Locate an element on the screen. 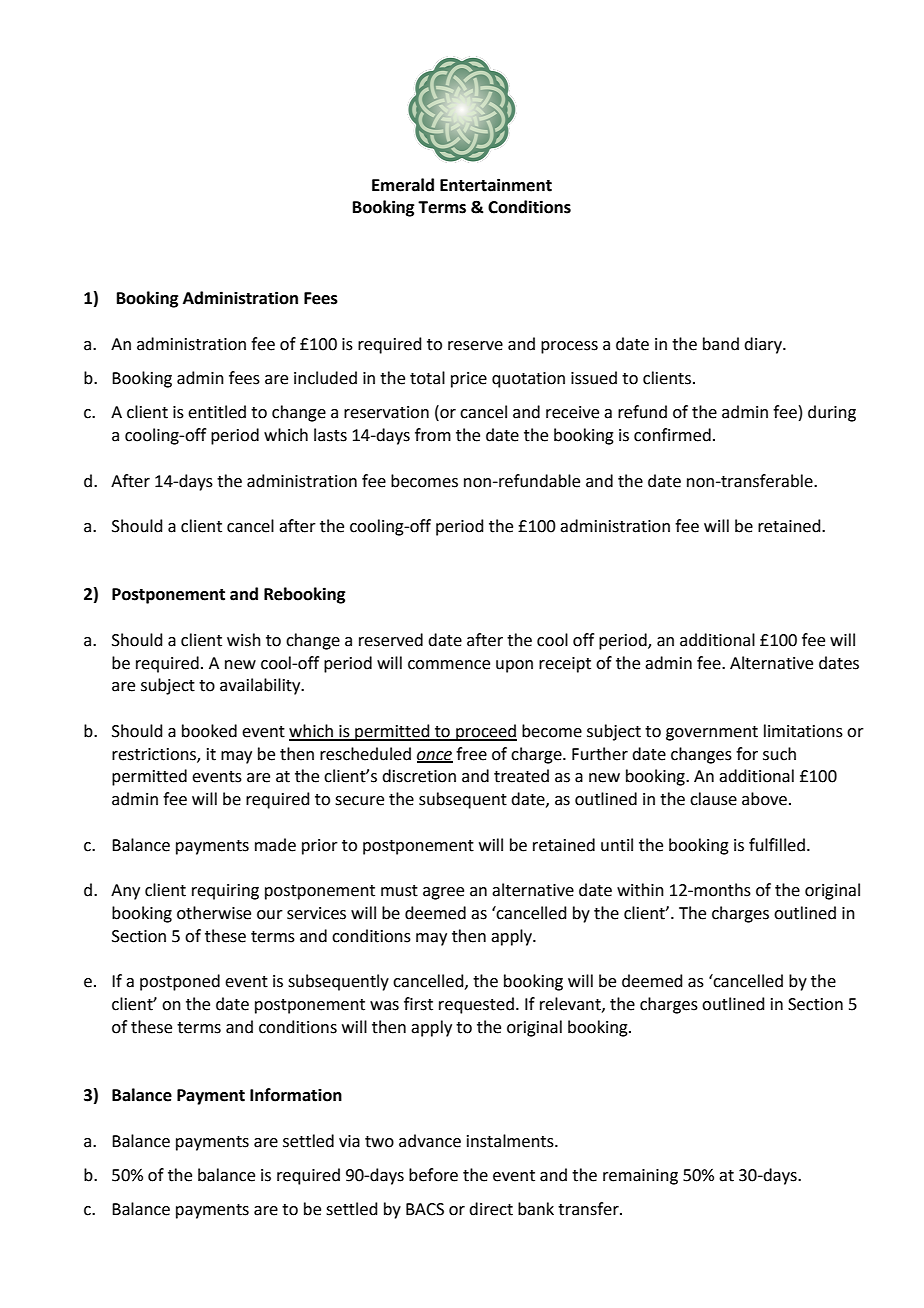 The image size is (924, 1308). band is located at coordinates (721, 344).
